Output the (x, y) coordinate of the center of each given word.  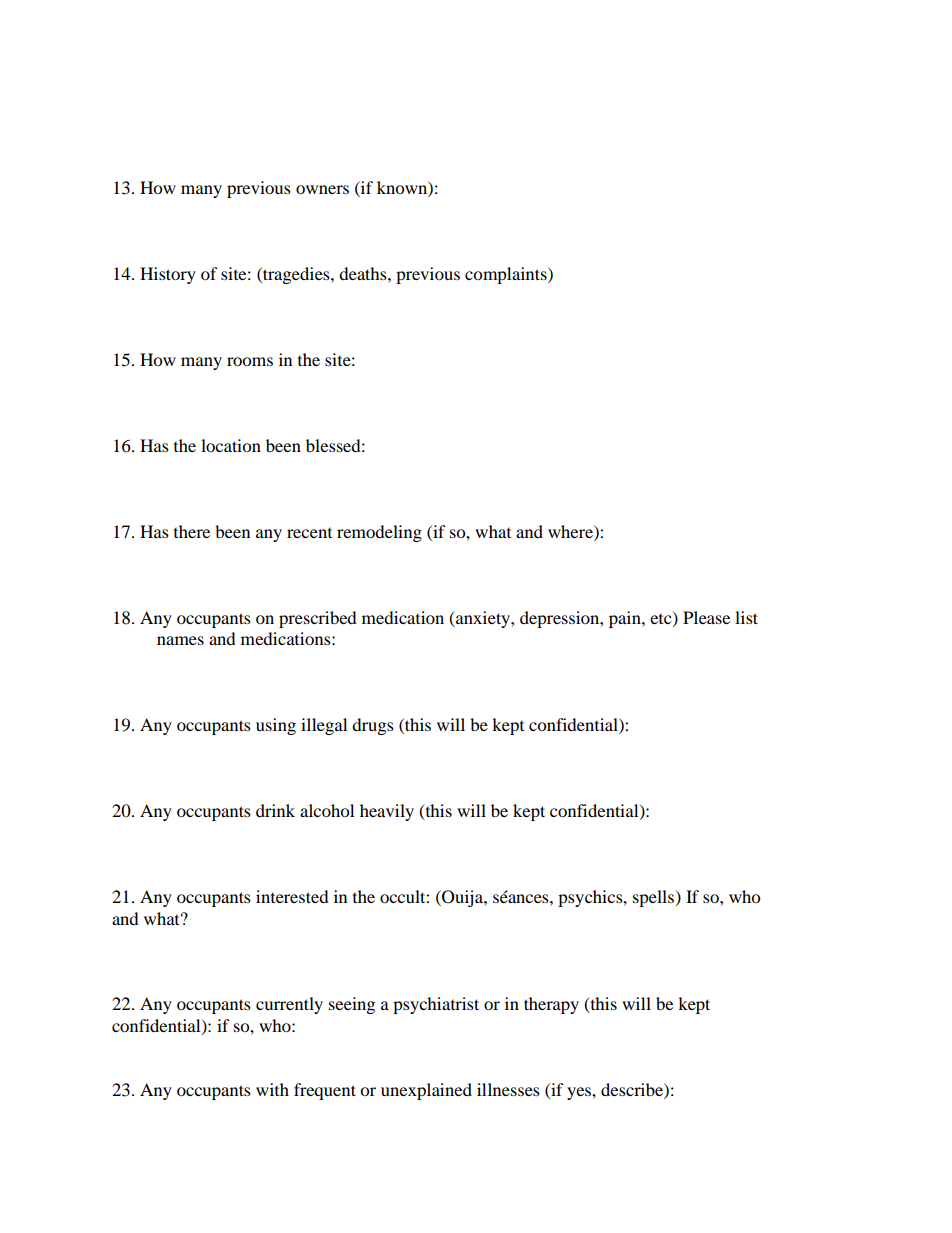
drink (275, 810)
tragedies (296, 275)
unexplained (426, 1091)
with (272, 1089)
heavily (387, 812)
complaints (507, 275)
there (192, 531)
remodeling (379, 533)
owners (322, 189)
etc (662, 619)
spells (655, 898)
